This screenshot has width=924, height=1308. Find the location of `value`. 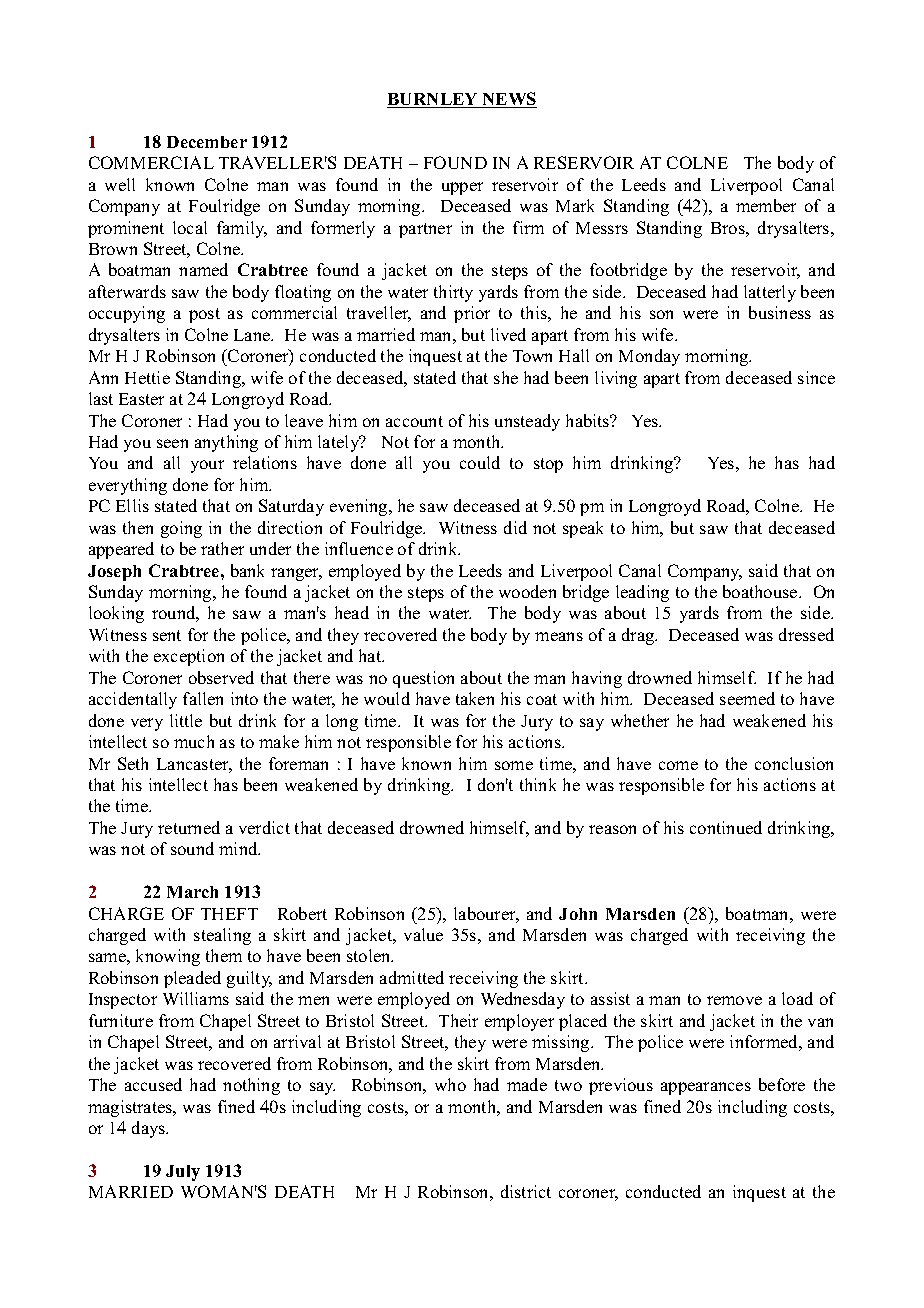

value is located at coordinates (423, 934).
